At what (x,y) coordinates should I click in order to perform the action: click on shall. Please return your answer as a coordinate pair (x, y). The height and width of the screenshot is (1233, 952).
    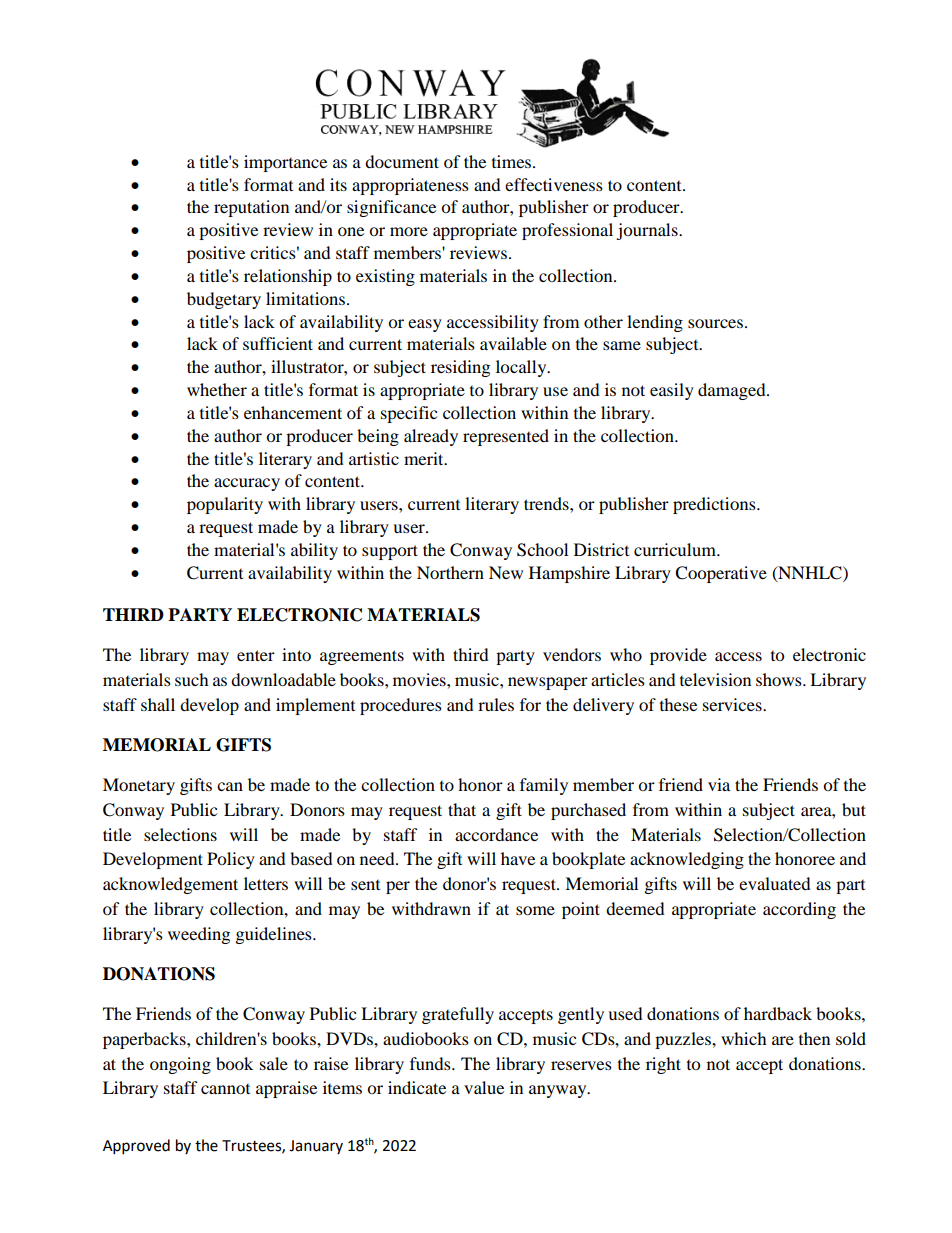
    Looking at the image, I should click on (158, 704).
